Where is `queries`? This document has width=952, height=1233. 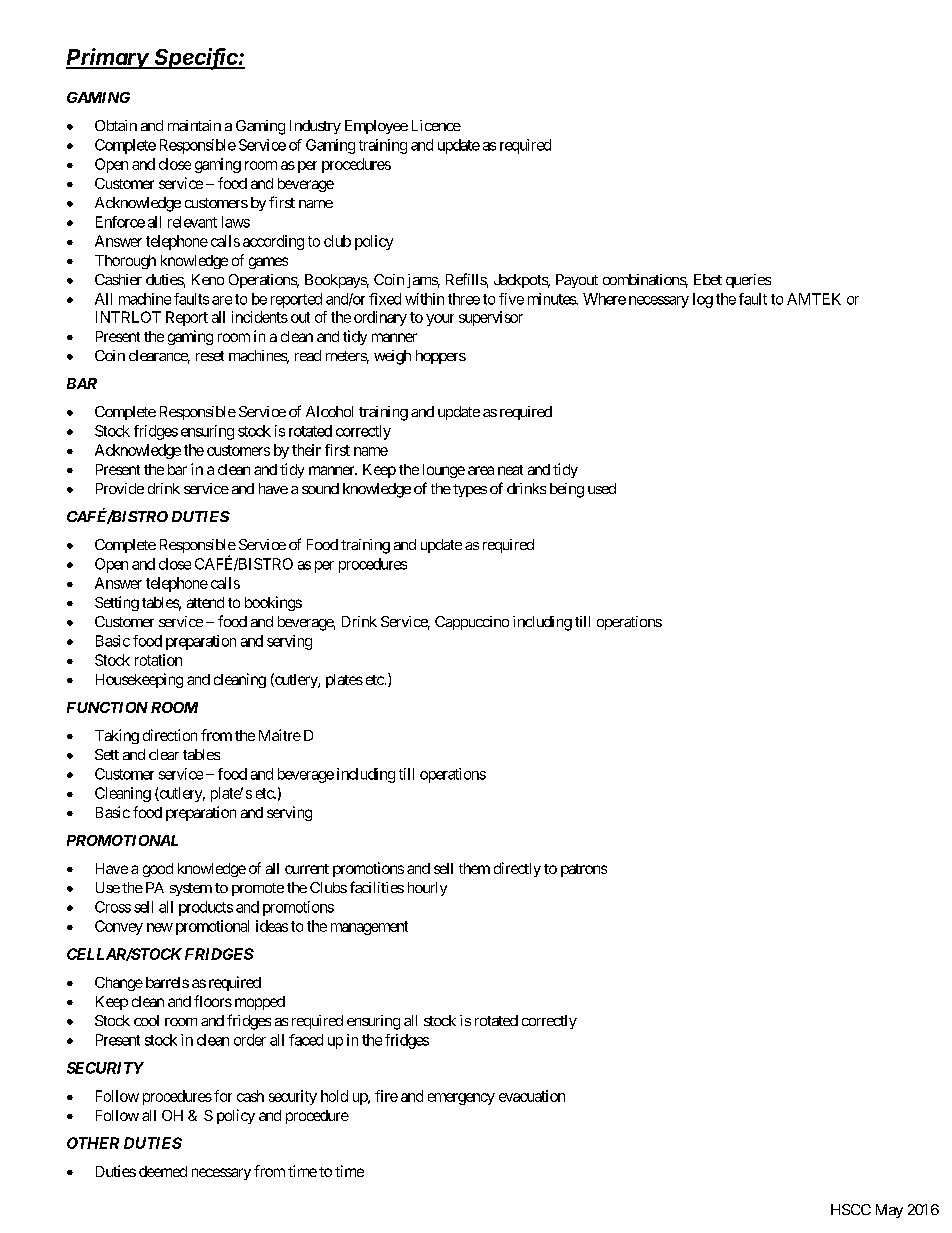
queries is located at coordinates (748, 281).
